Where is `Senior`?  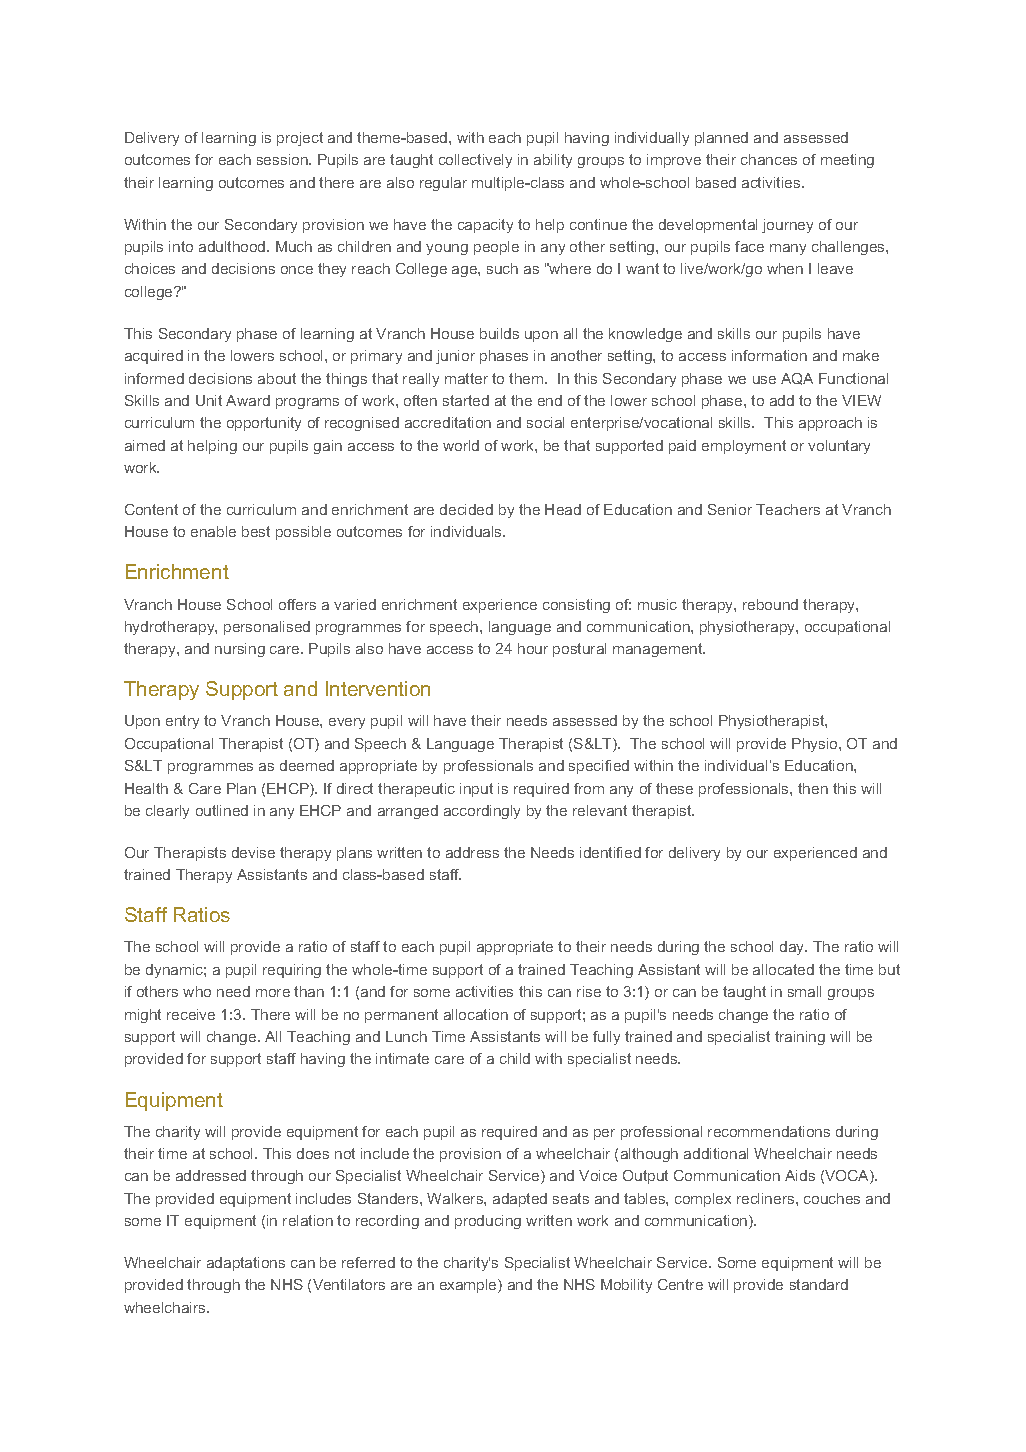
Senior is located at coordinates (730, 509).
